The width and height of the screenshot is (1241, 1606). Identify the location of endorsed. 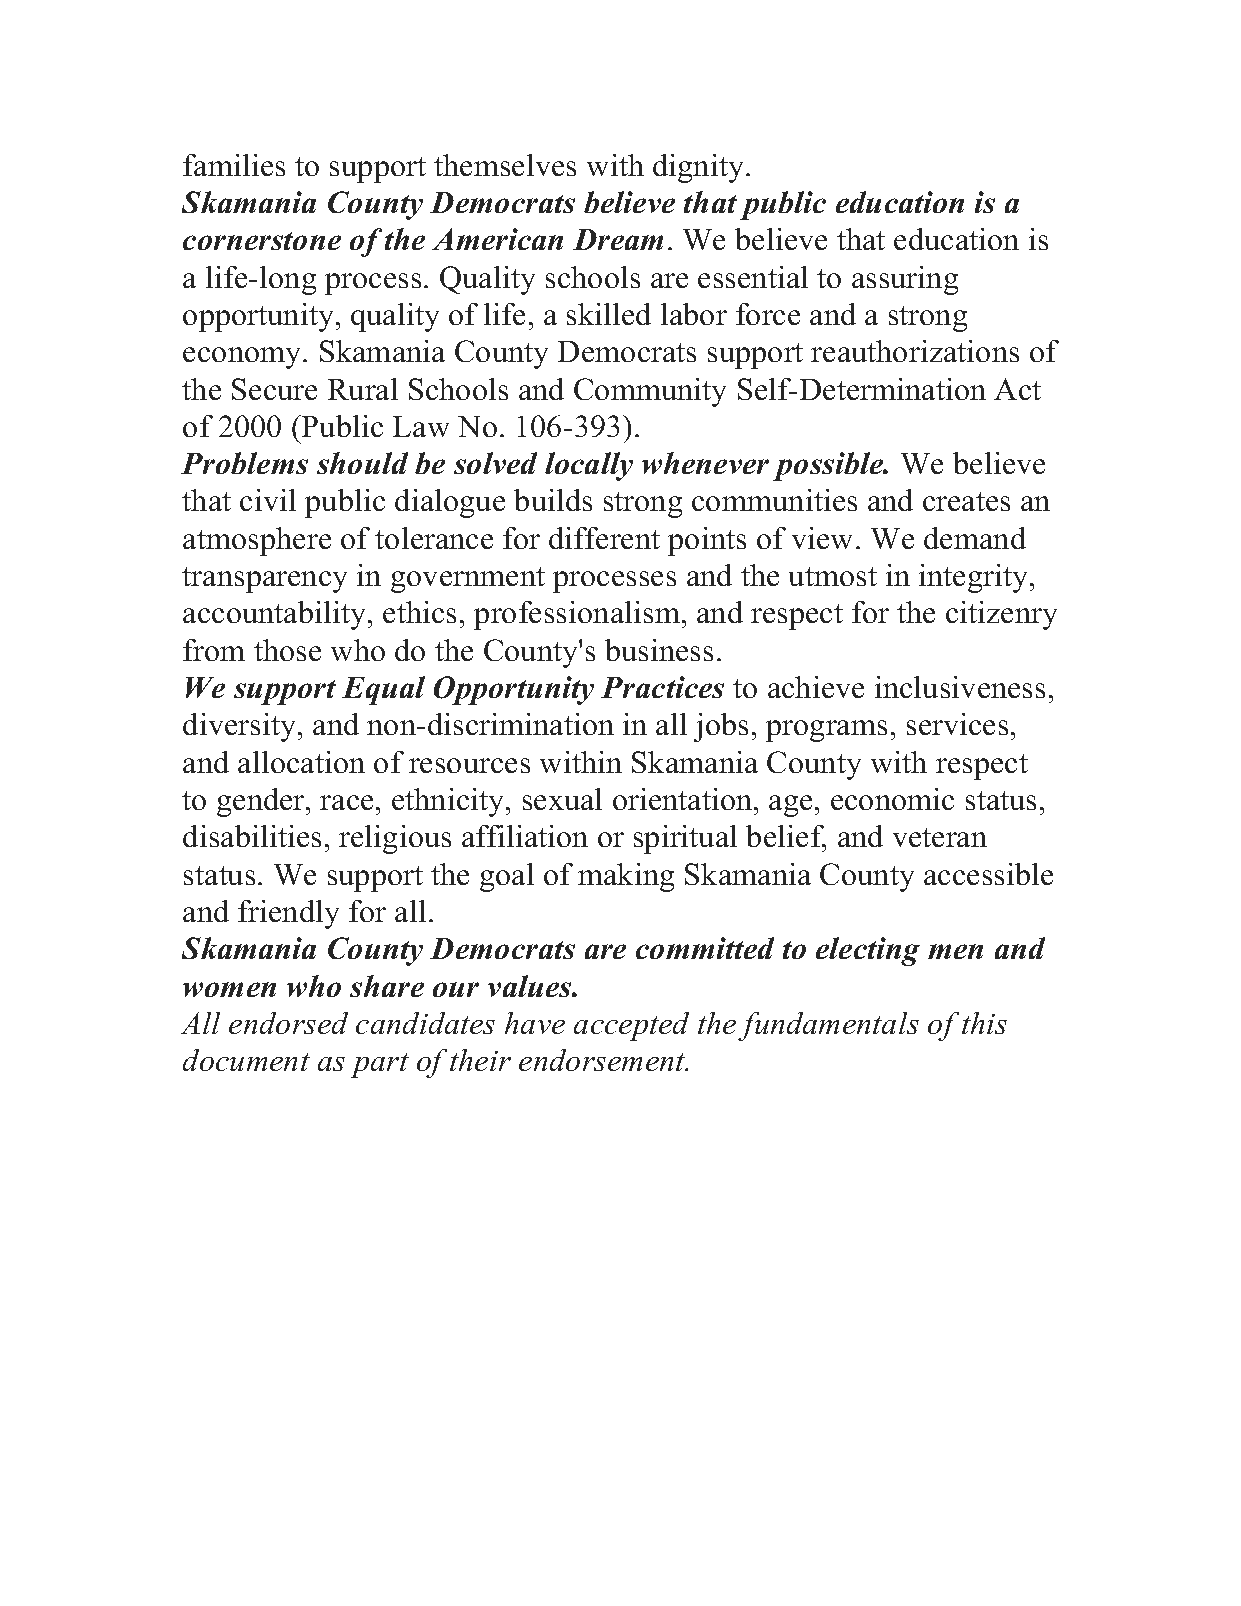
(288, 1023).
